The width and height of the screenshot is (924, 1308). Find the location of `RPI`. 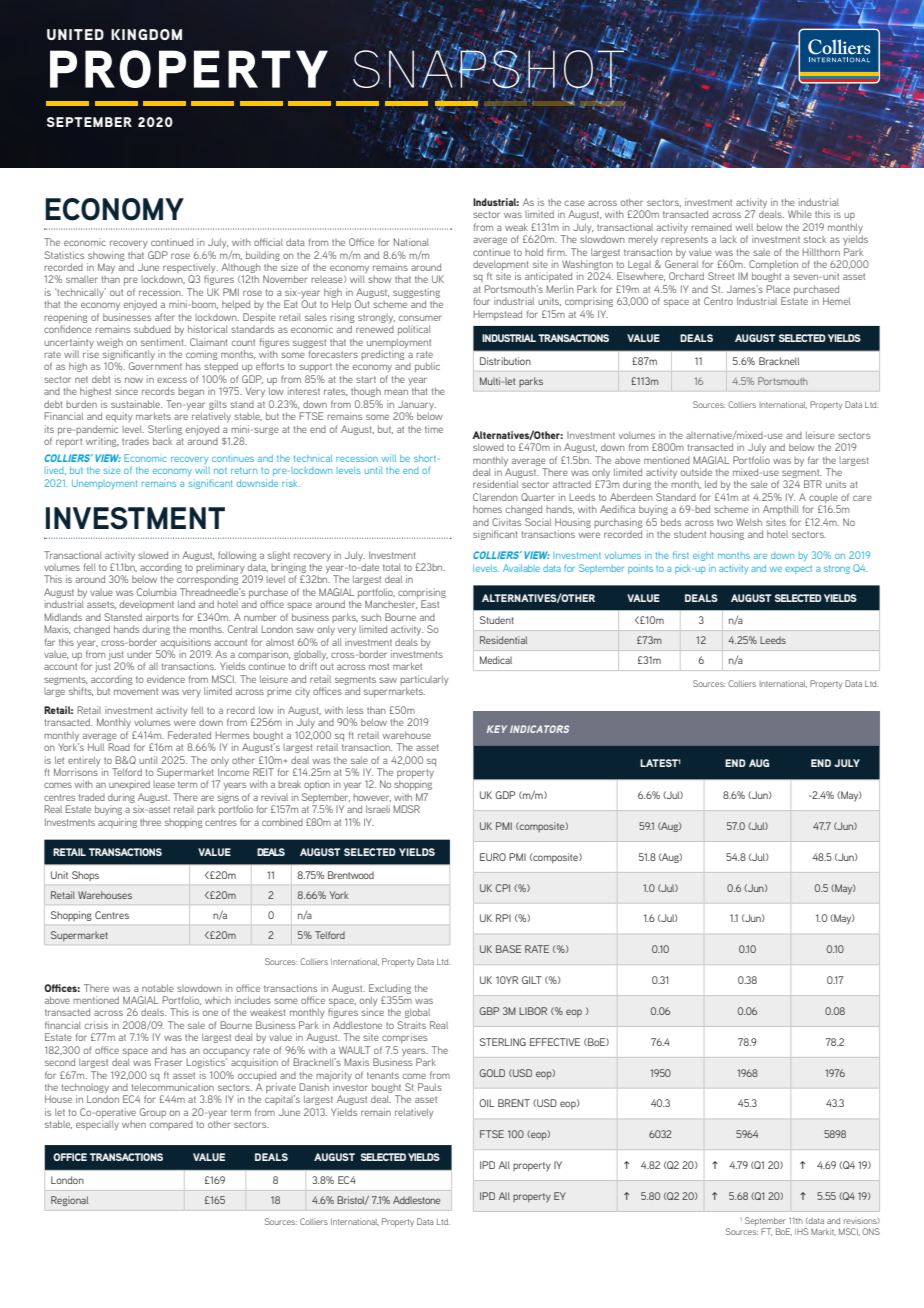

RPI is located at coordinates (503, 918).
